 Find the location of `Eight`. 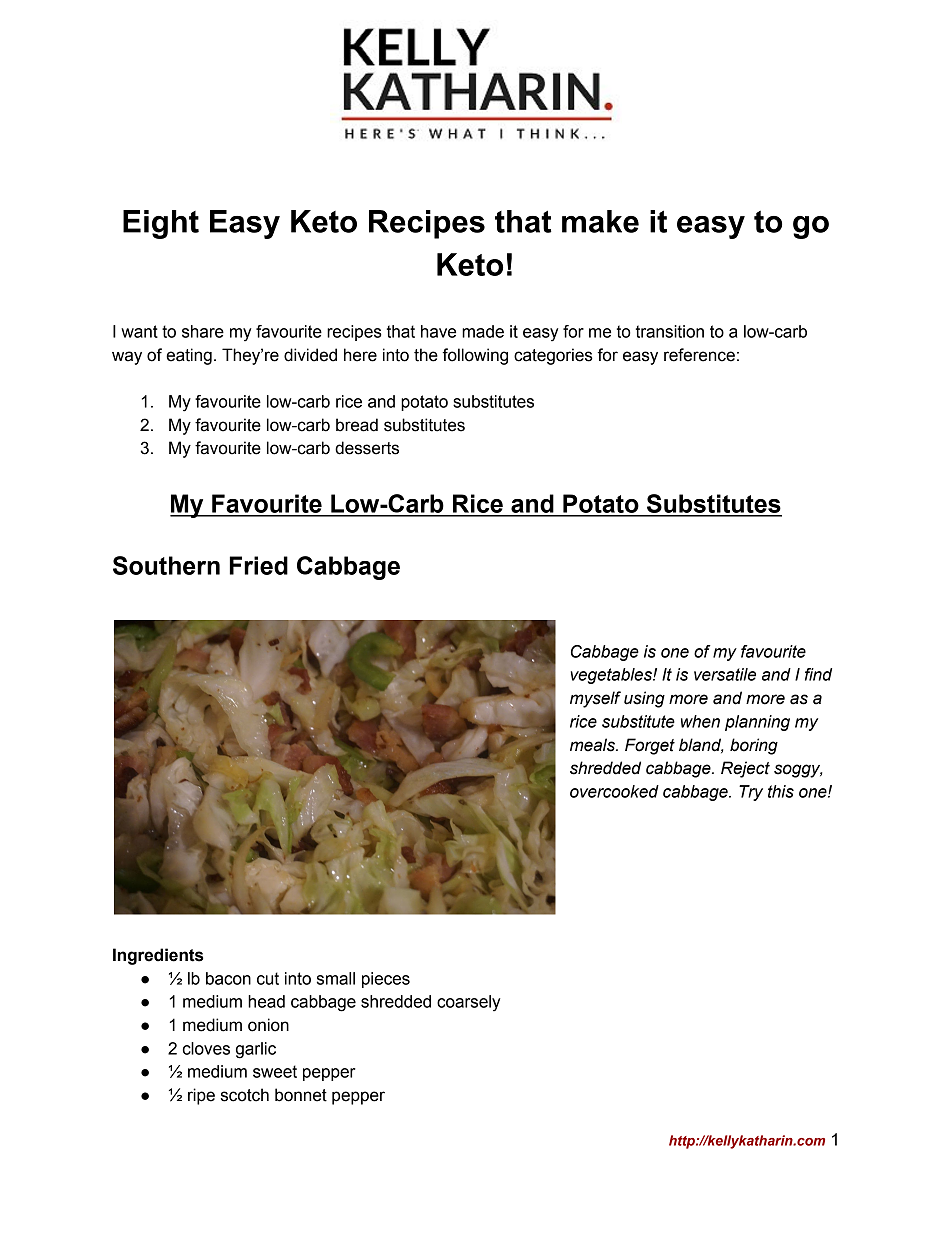

Eight is located at coordinates (161, 224).
